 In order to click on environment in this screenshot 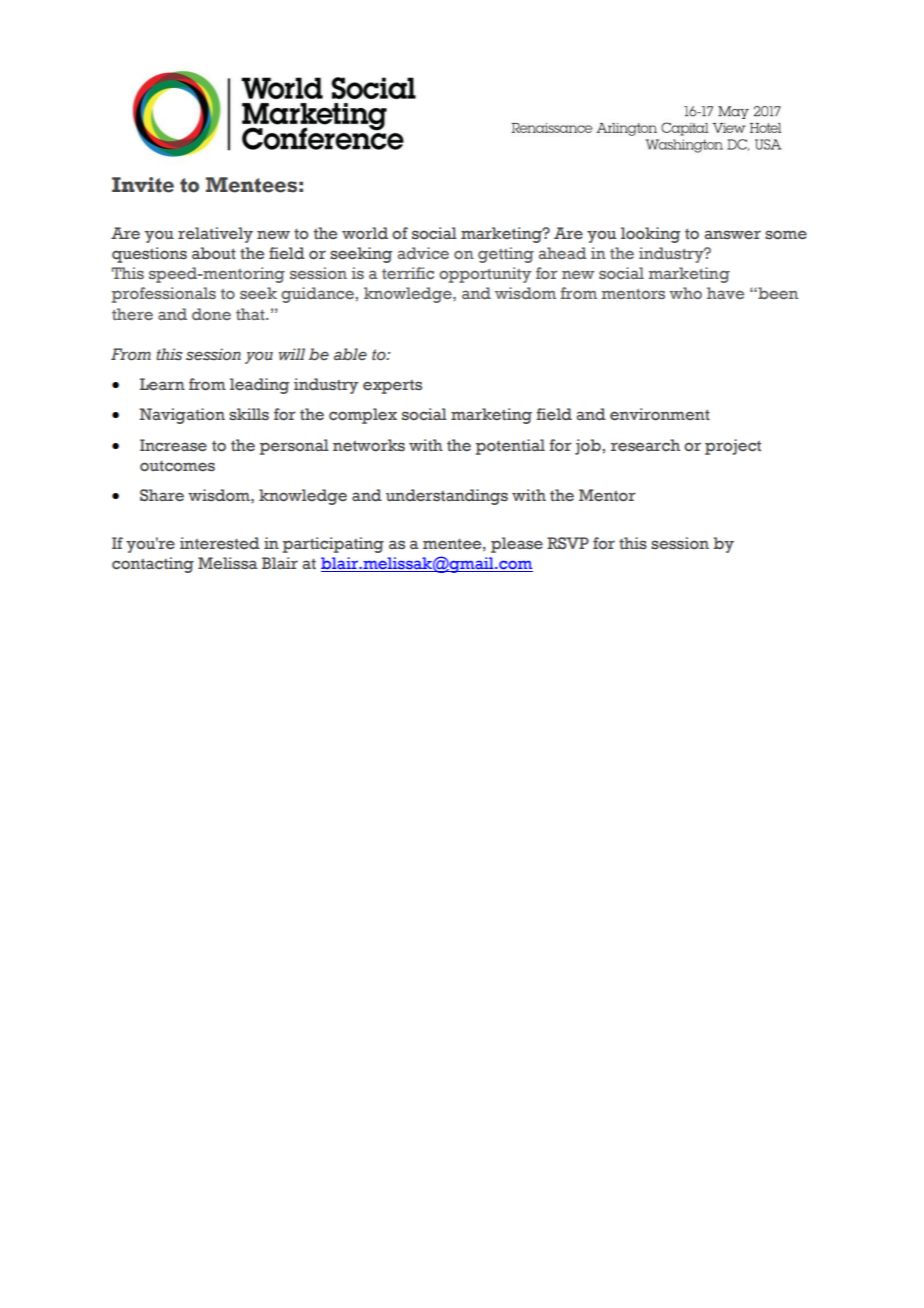, I will do `click(660, 414)`.
